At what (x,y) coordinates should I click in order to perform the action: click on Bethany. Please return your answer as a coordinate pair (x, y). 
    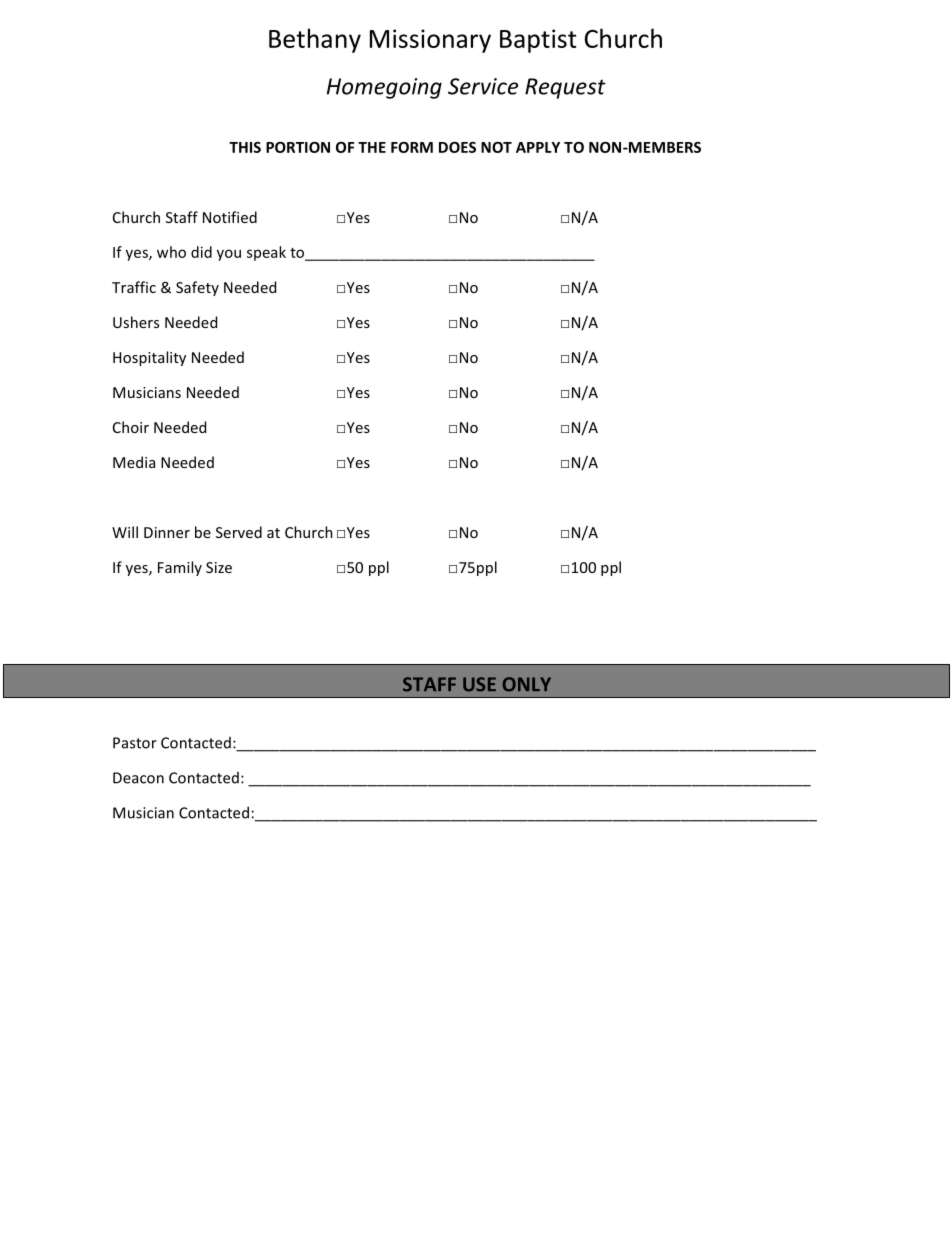
    Looking at the image, I should click on (315, 40).
